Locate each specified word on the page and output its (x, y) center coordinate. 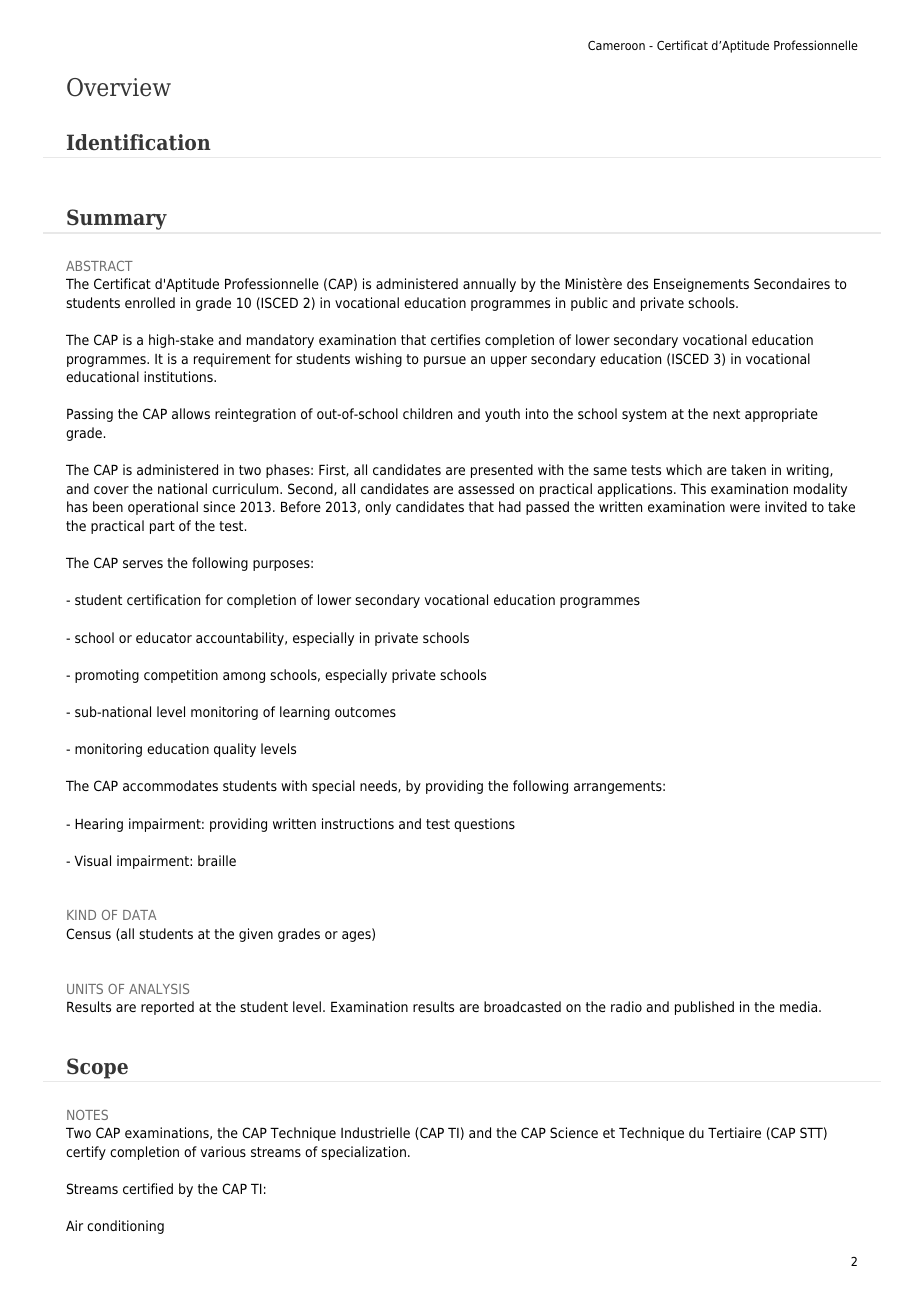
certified (148, 1188)
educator (164, 637)
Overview (119, 87)
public (589, 304)
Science (574, 1132)
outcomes (365, 712)
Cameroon (616, 45)
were (745, 508)
